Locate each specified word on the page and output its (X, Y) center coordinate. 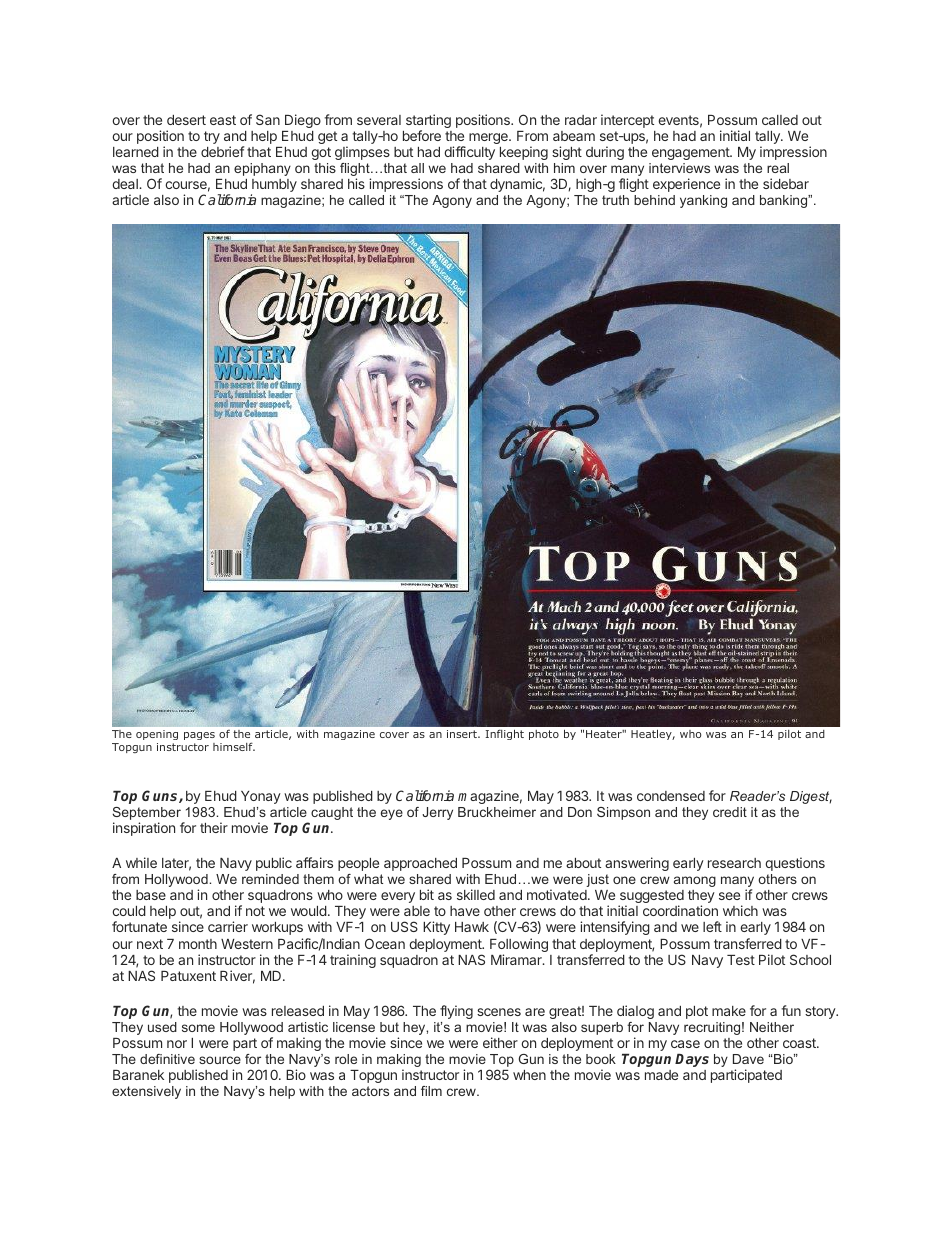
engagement (691, 153)
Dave (748, 1059)
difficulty (469, 153)
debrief (222, 151)
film (431, 1091)
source (220, 1060)
